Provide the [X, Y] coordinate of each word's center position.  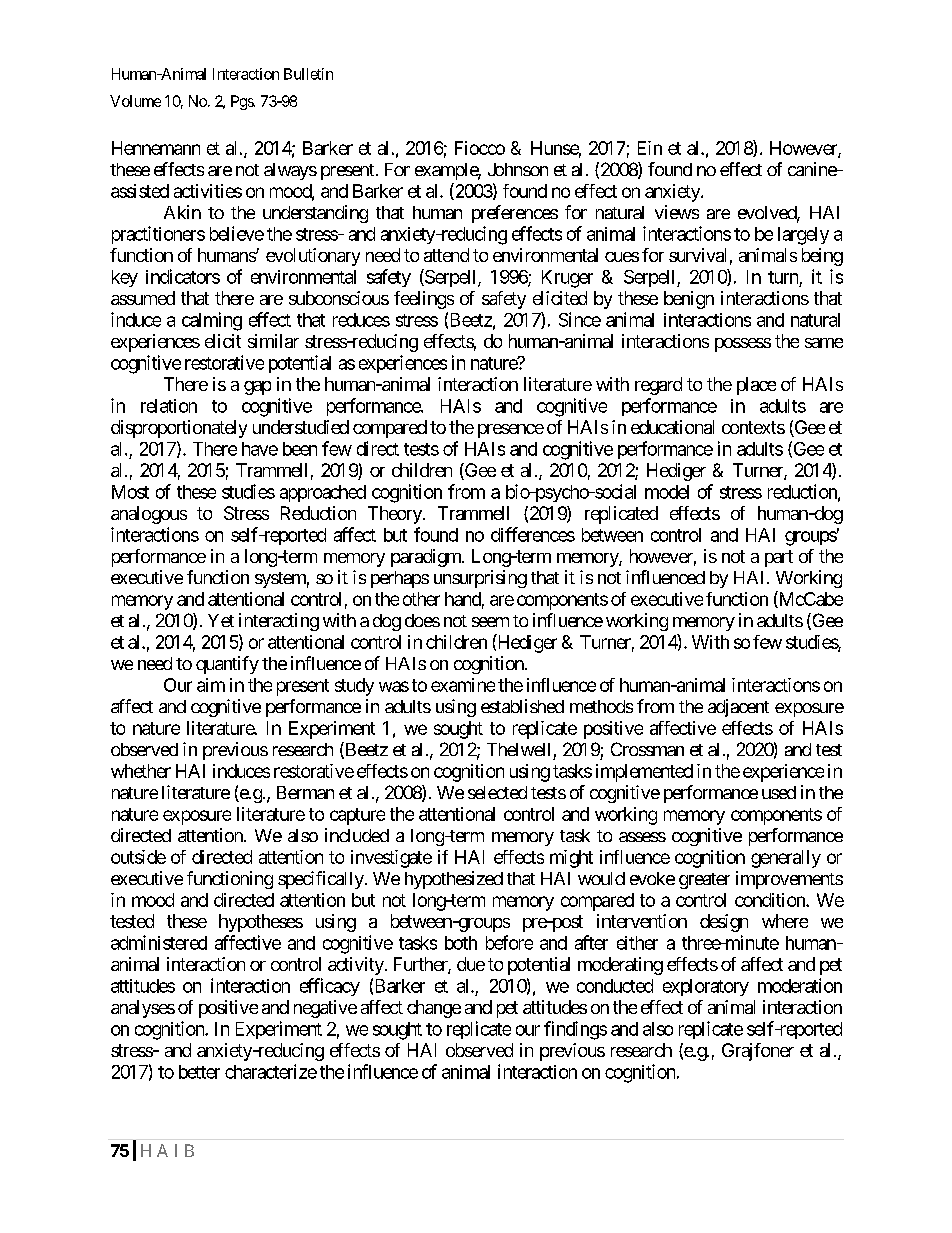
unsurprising [480, 579]
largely [803, 236]
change [434, 1009]
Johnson [518, 169]
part [779, 558]
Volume [135, 101]
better [199, 1072]
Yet [221, 620]
